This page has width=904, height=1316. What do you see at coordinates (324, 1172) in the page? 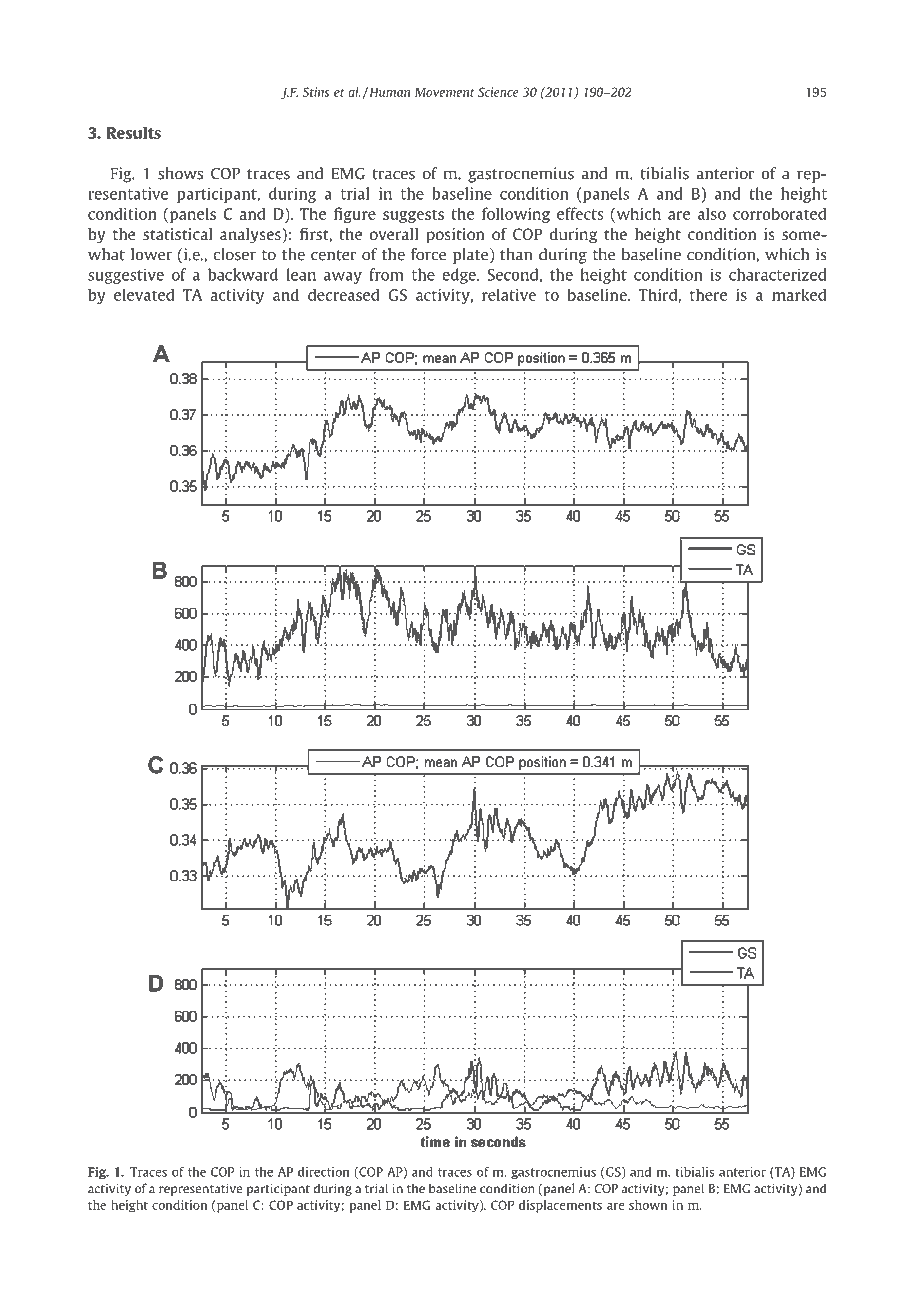
I see `direction` at bounding box center [324, 1172].
